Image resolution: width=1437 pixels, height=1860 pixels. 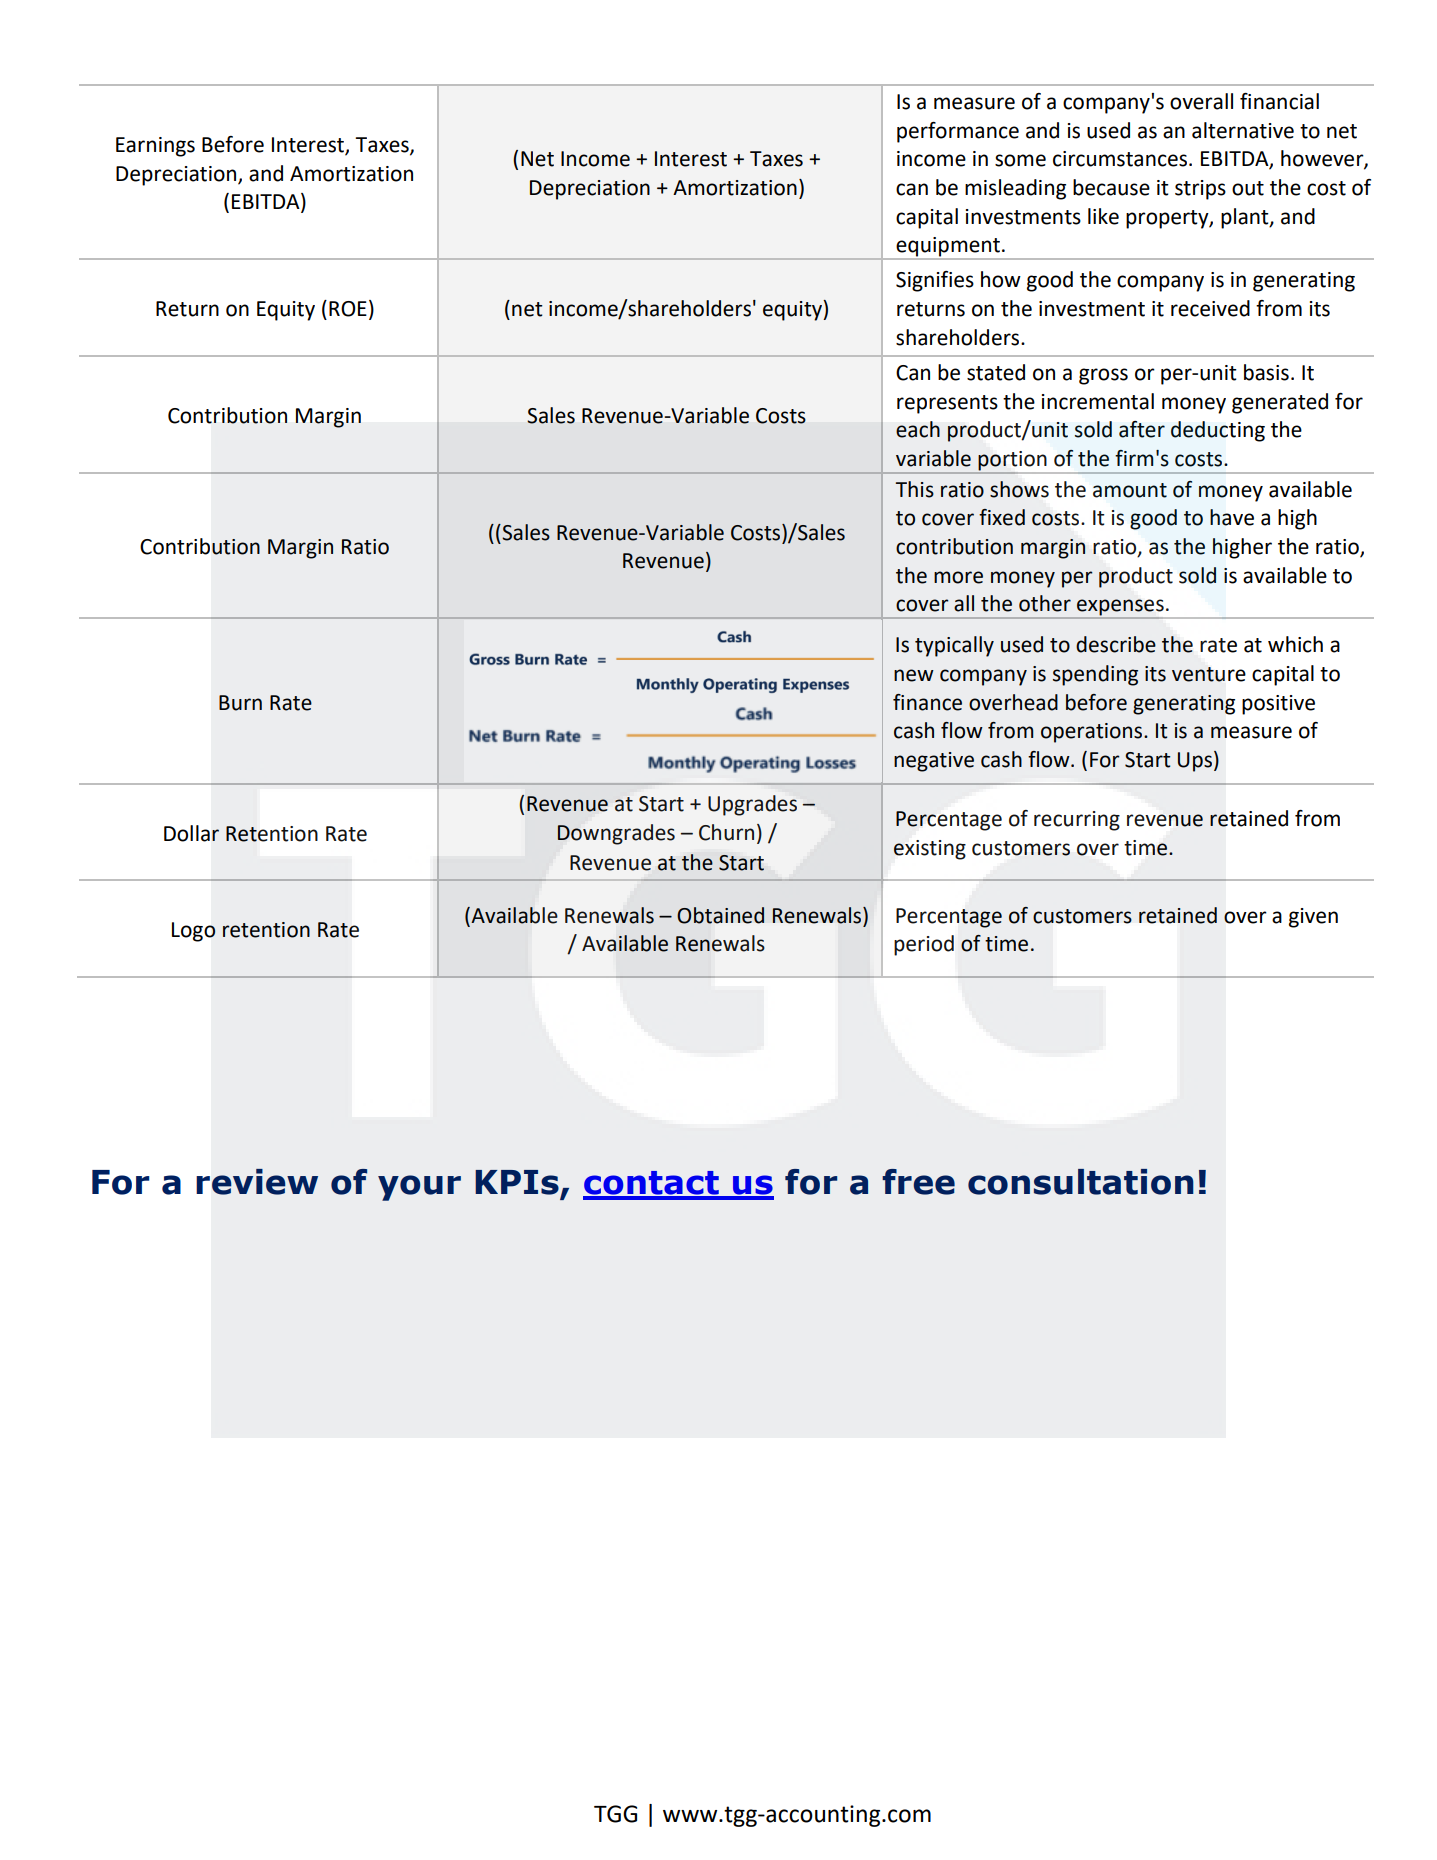 What do you see at coordinates (257, 1182) in the screenshot?
I see `review` at bounding box center [257, 1182].
